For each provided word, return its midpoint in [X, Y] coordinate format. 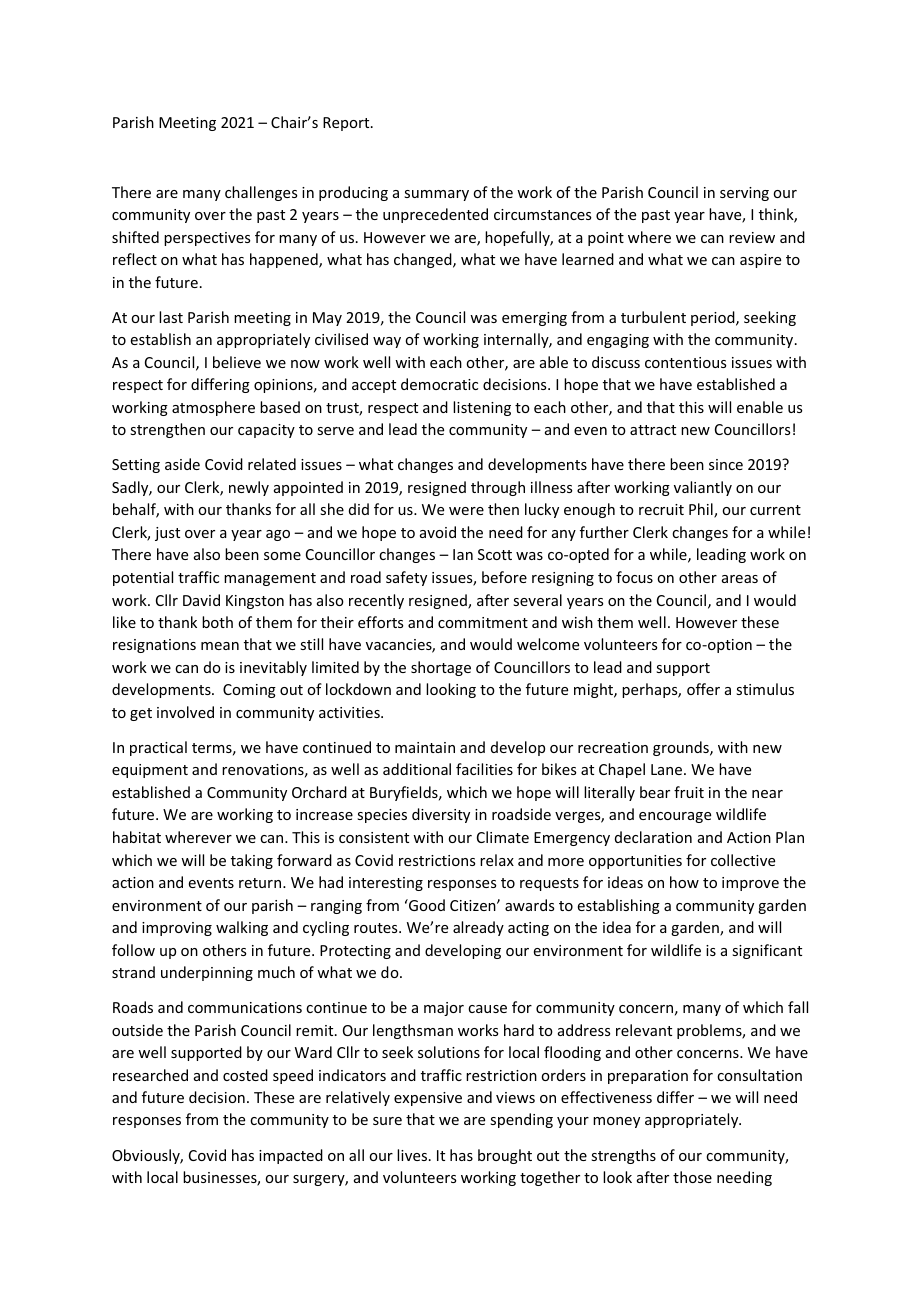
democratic [439, 384]
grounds [682, 748]
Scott [495, 554]
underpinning [207, 973]
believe [237, 362]
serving [744, 194]
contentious [685, 362]
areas [740, 579]
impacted [291, 1156]
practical [158, 748]
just [167, 534]
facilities [484, 769]
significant [767, 951]
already [478, 928]
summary [436, 195]
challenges [261, 193]
